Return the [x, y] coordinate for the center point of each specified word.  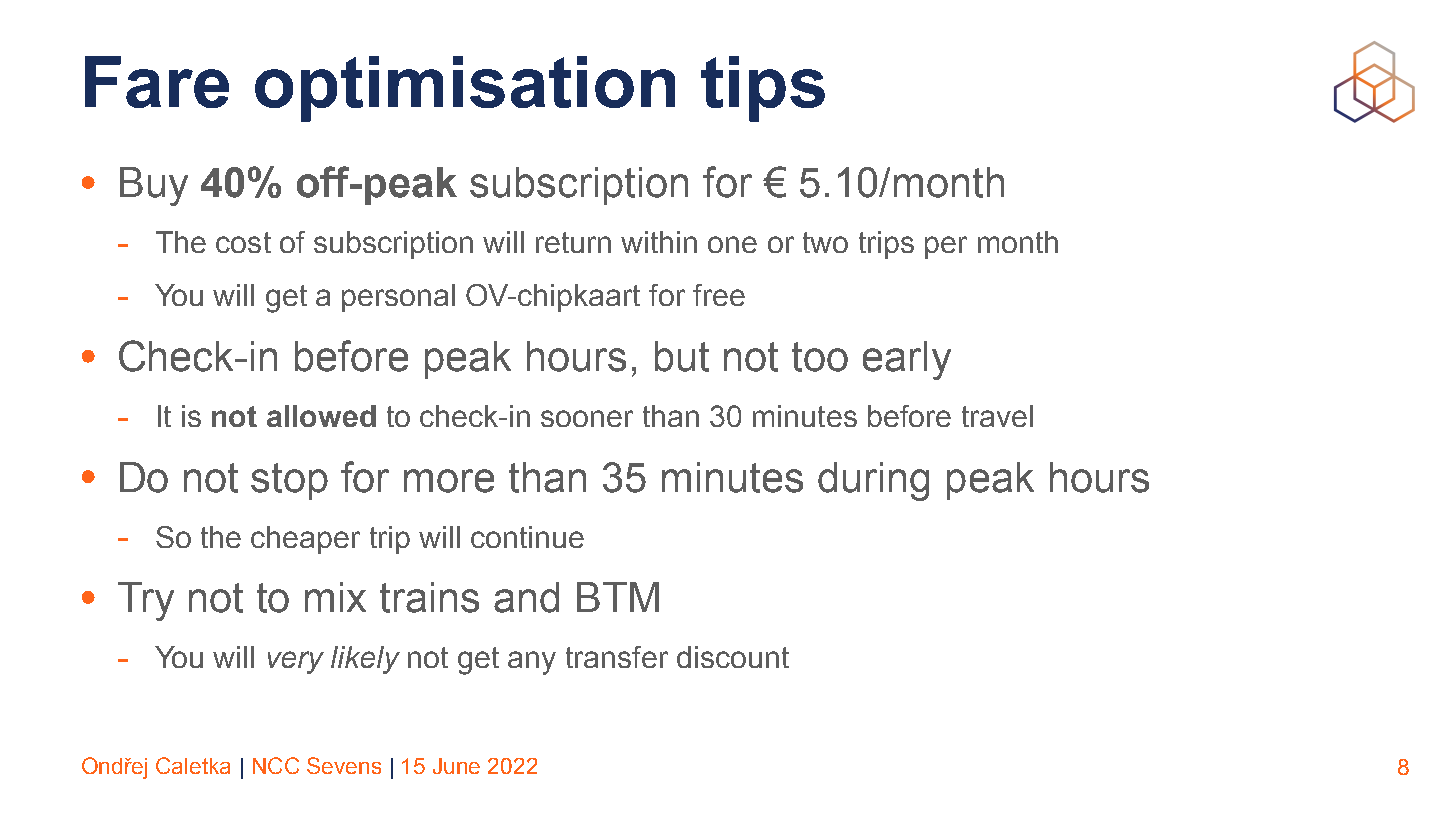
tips [763, 89]
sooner [587, 418]
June [456, 766]
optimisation [465, 89]
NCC [276, 765]
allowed [321, 416]
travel [997, 416]
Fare [157, 82]
